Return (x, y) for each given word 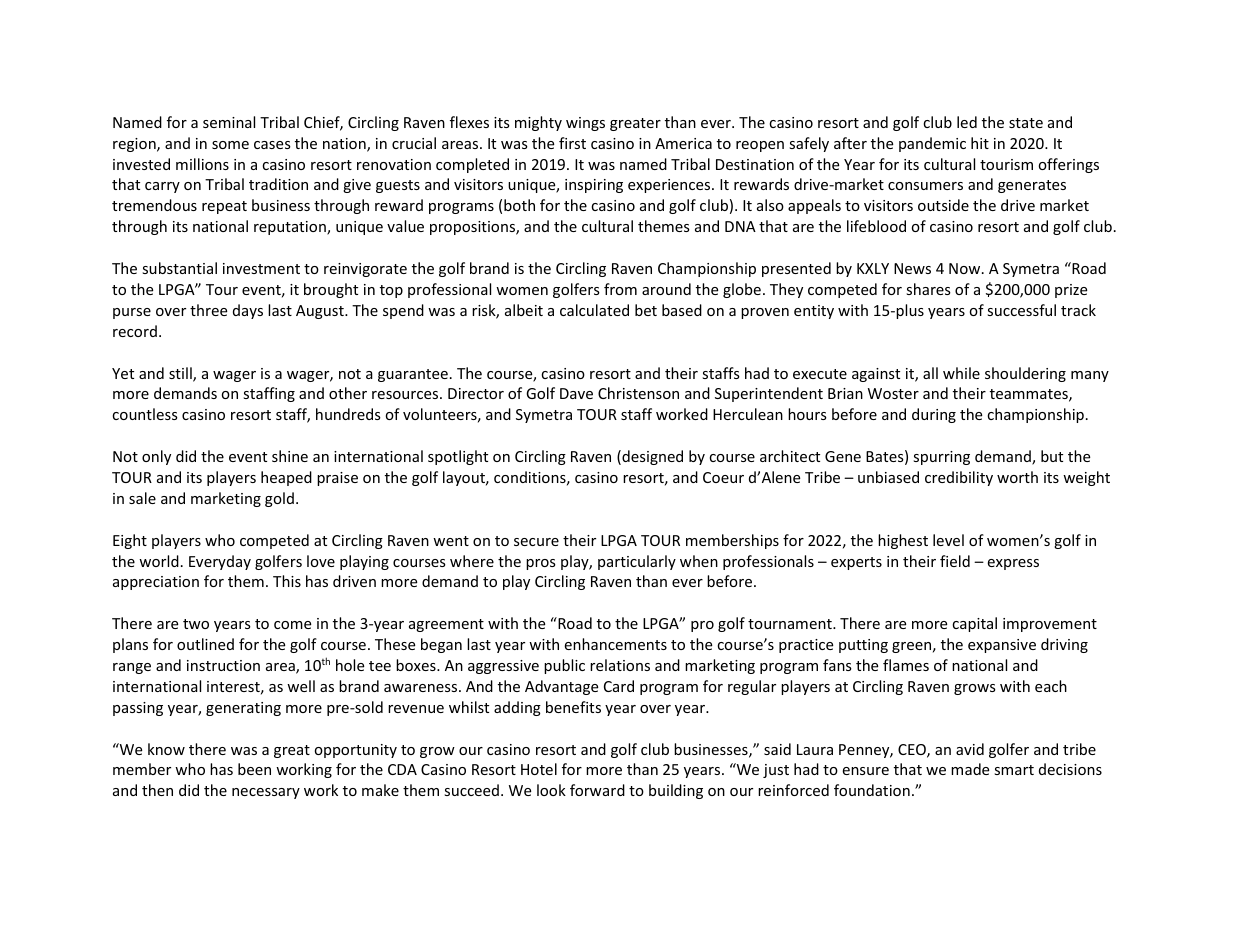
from (620, 289)
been (254, 769)
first (572, 143)
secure (536, 542)
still (181, 374)
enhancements (615, 644)
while (961, 373)
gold (279, 499)
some (230, 145)
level (948, 540)
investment (261, 268)
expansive (1002, 646)
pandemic (932, 144)
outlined (205, 644)
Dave (576, 393)
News (912, 268)
